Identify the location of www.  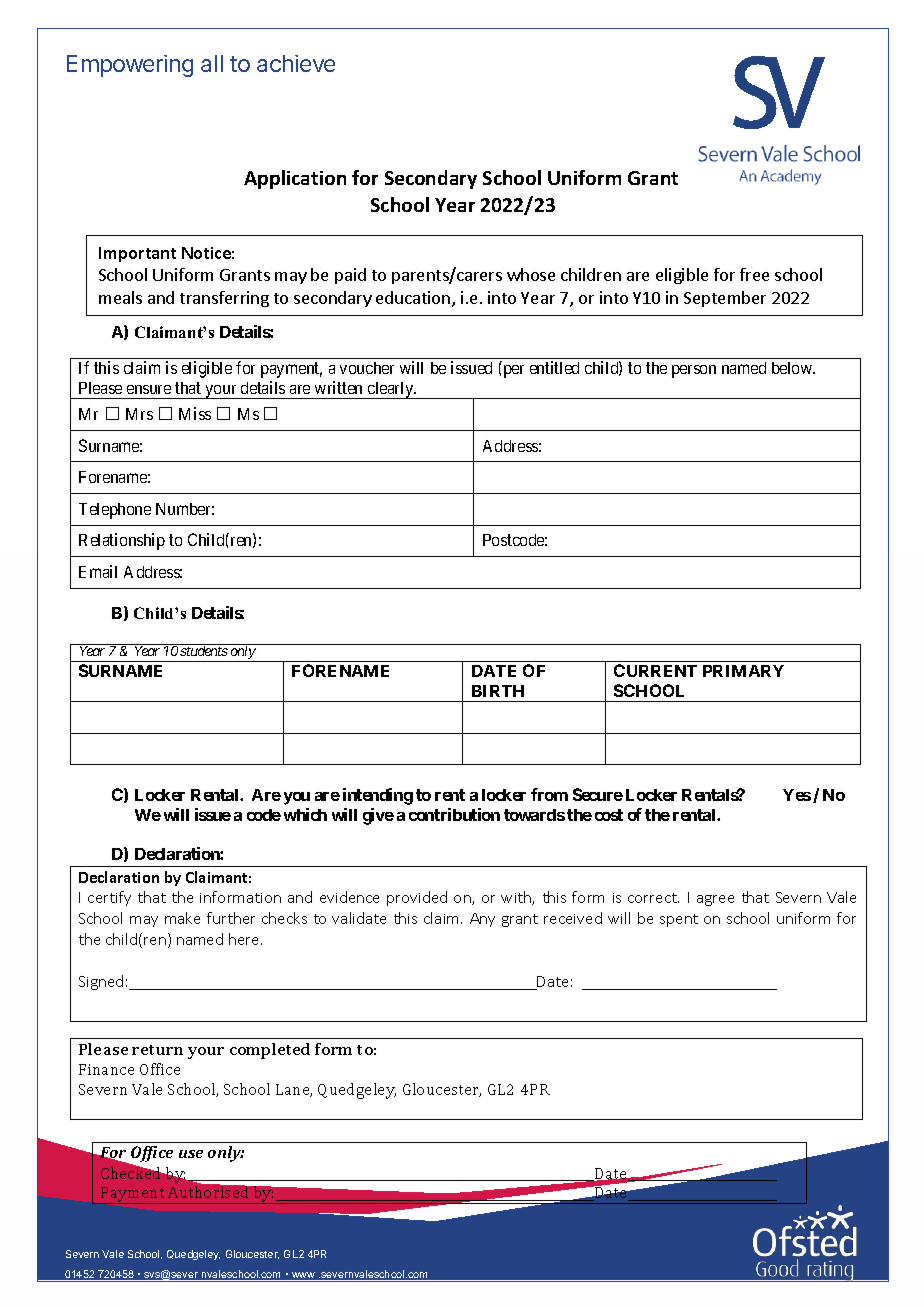
(304, 1276).
